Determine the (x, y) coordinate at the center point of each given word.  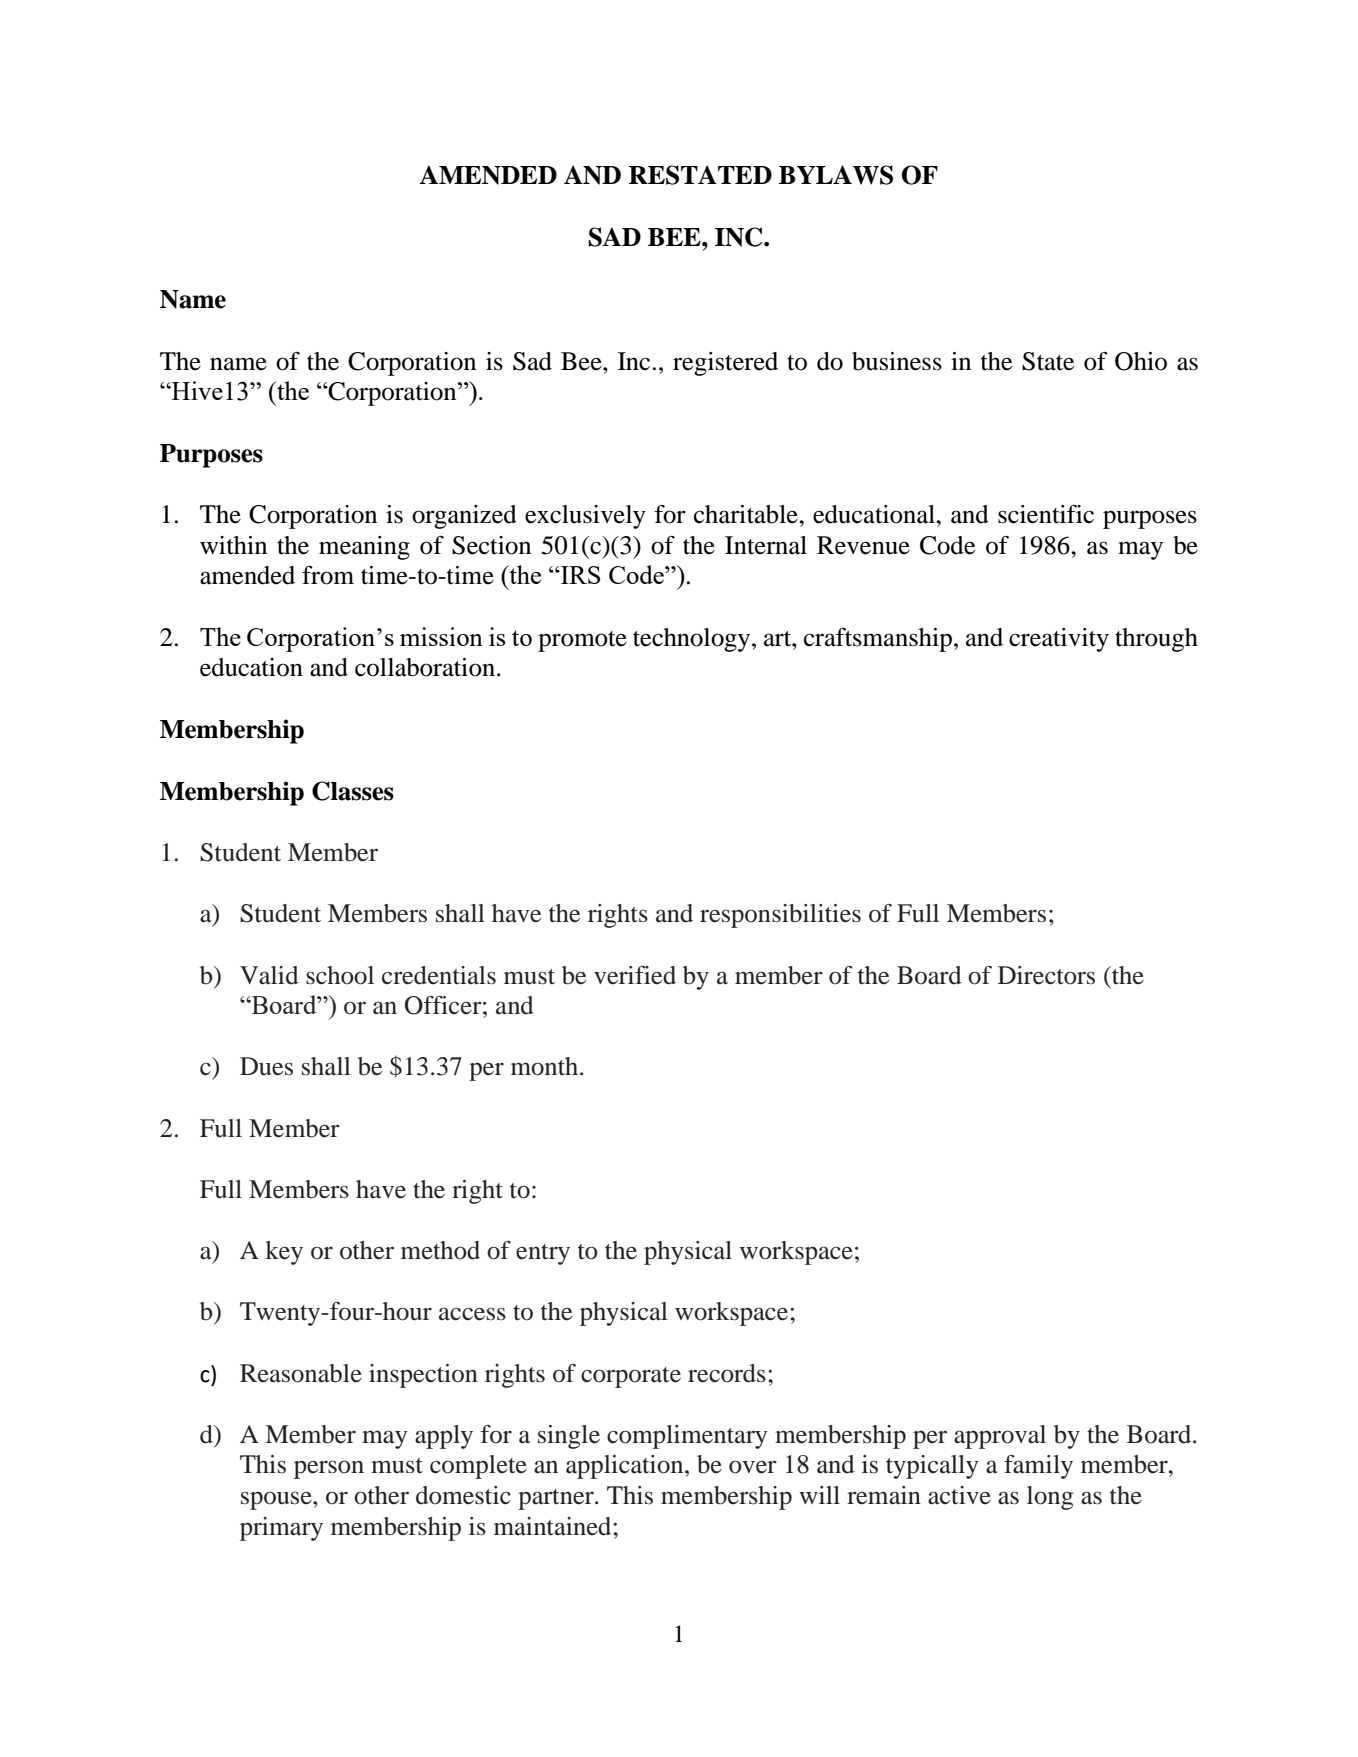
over (753, 1467)
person (329, 1469)
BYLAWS (836, 175)
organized (464, 517)
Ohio (1141, 361)
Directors (1046, 975)
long (1050, 1498)
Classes (353, 791)
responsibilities (780, 916)
